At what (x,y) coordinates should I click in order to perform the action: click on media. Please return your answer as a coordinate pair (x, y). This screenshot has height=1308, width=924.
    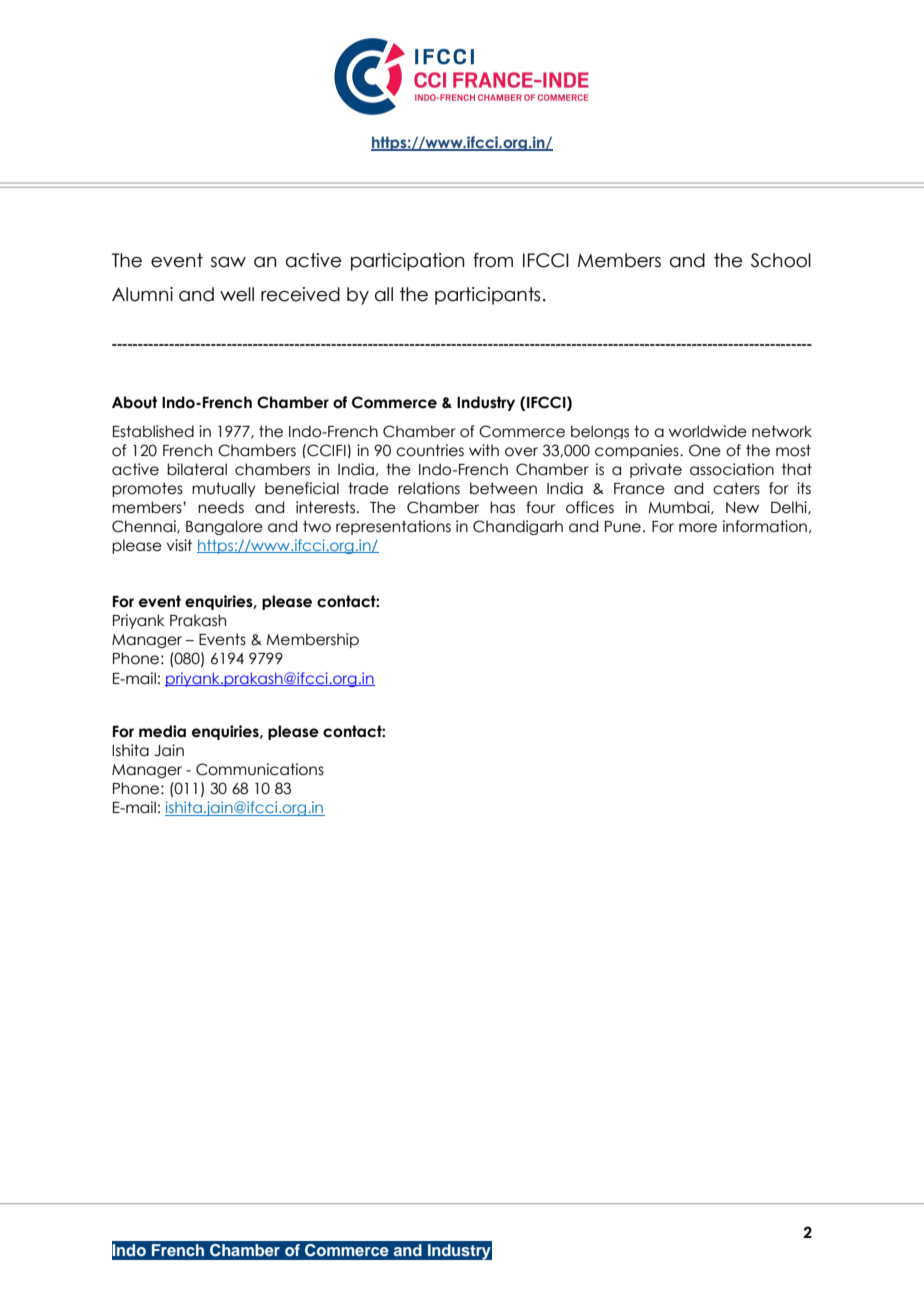
    Looking at the image, I should click on (162, 731).
